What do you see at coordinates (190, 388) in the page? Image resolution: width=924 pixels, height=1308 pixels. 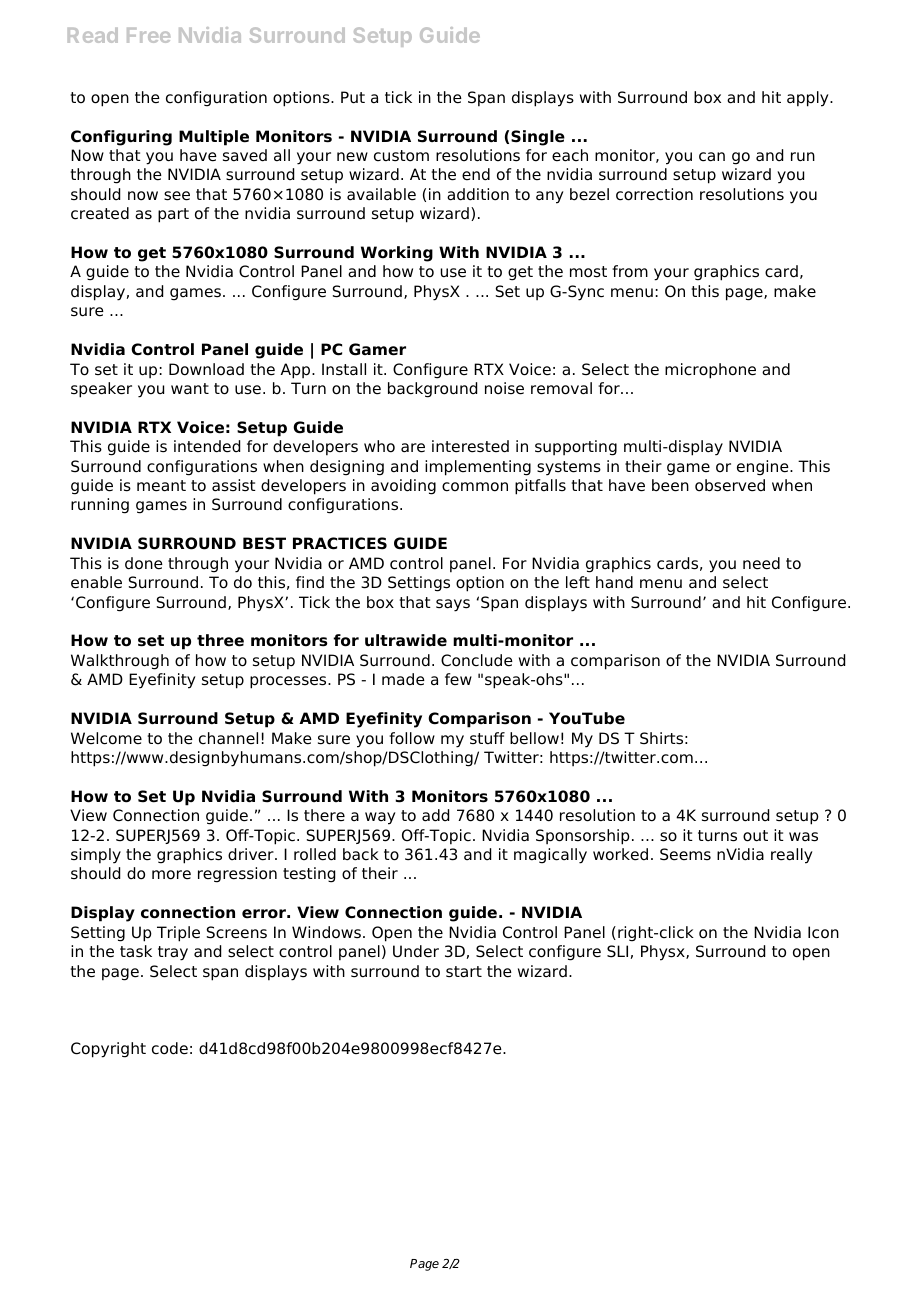 I see `want` at bounding box center [190, 388].
